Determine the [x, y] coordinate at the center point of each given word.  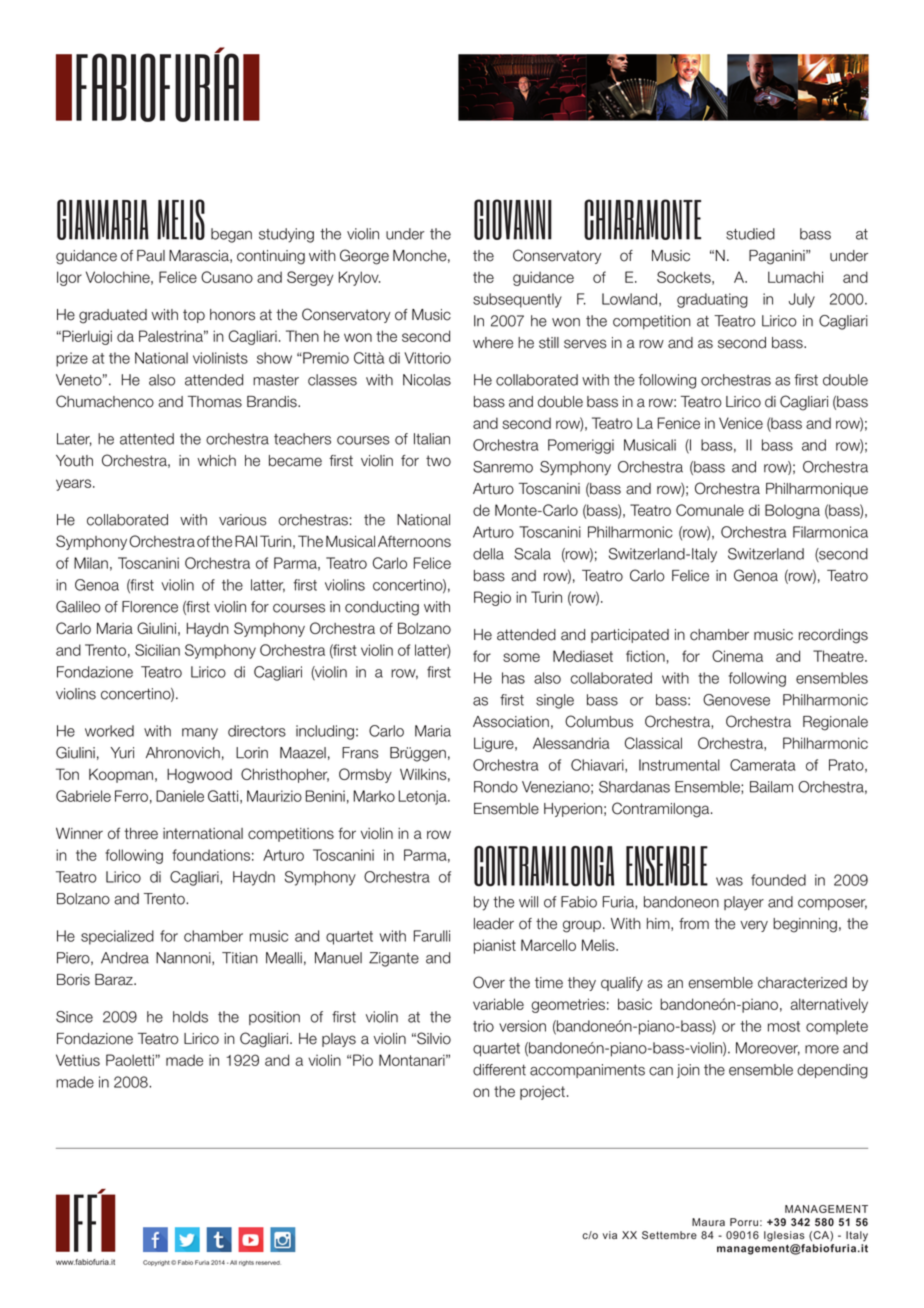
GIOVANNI [513, 219]
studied [750, 234]
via [610, 1235]
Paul [151, 256]
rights [246, 1263]
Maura [708, 1222]
